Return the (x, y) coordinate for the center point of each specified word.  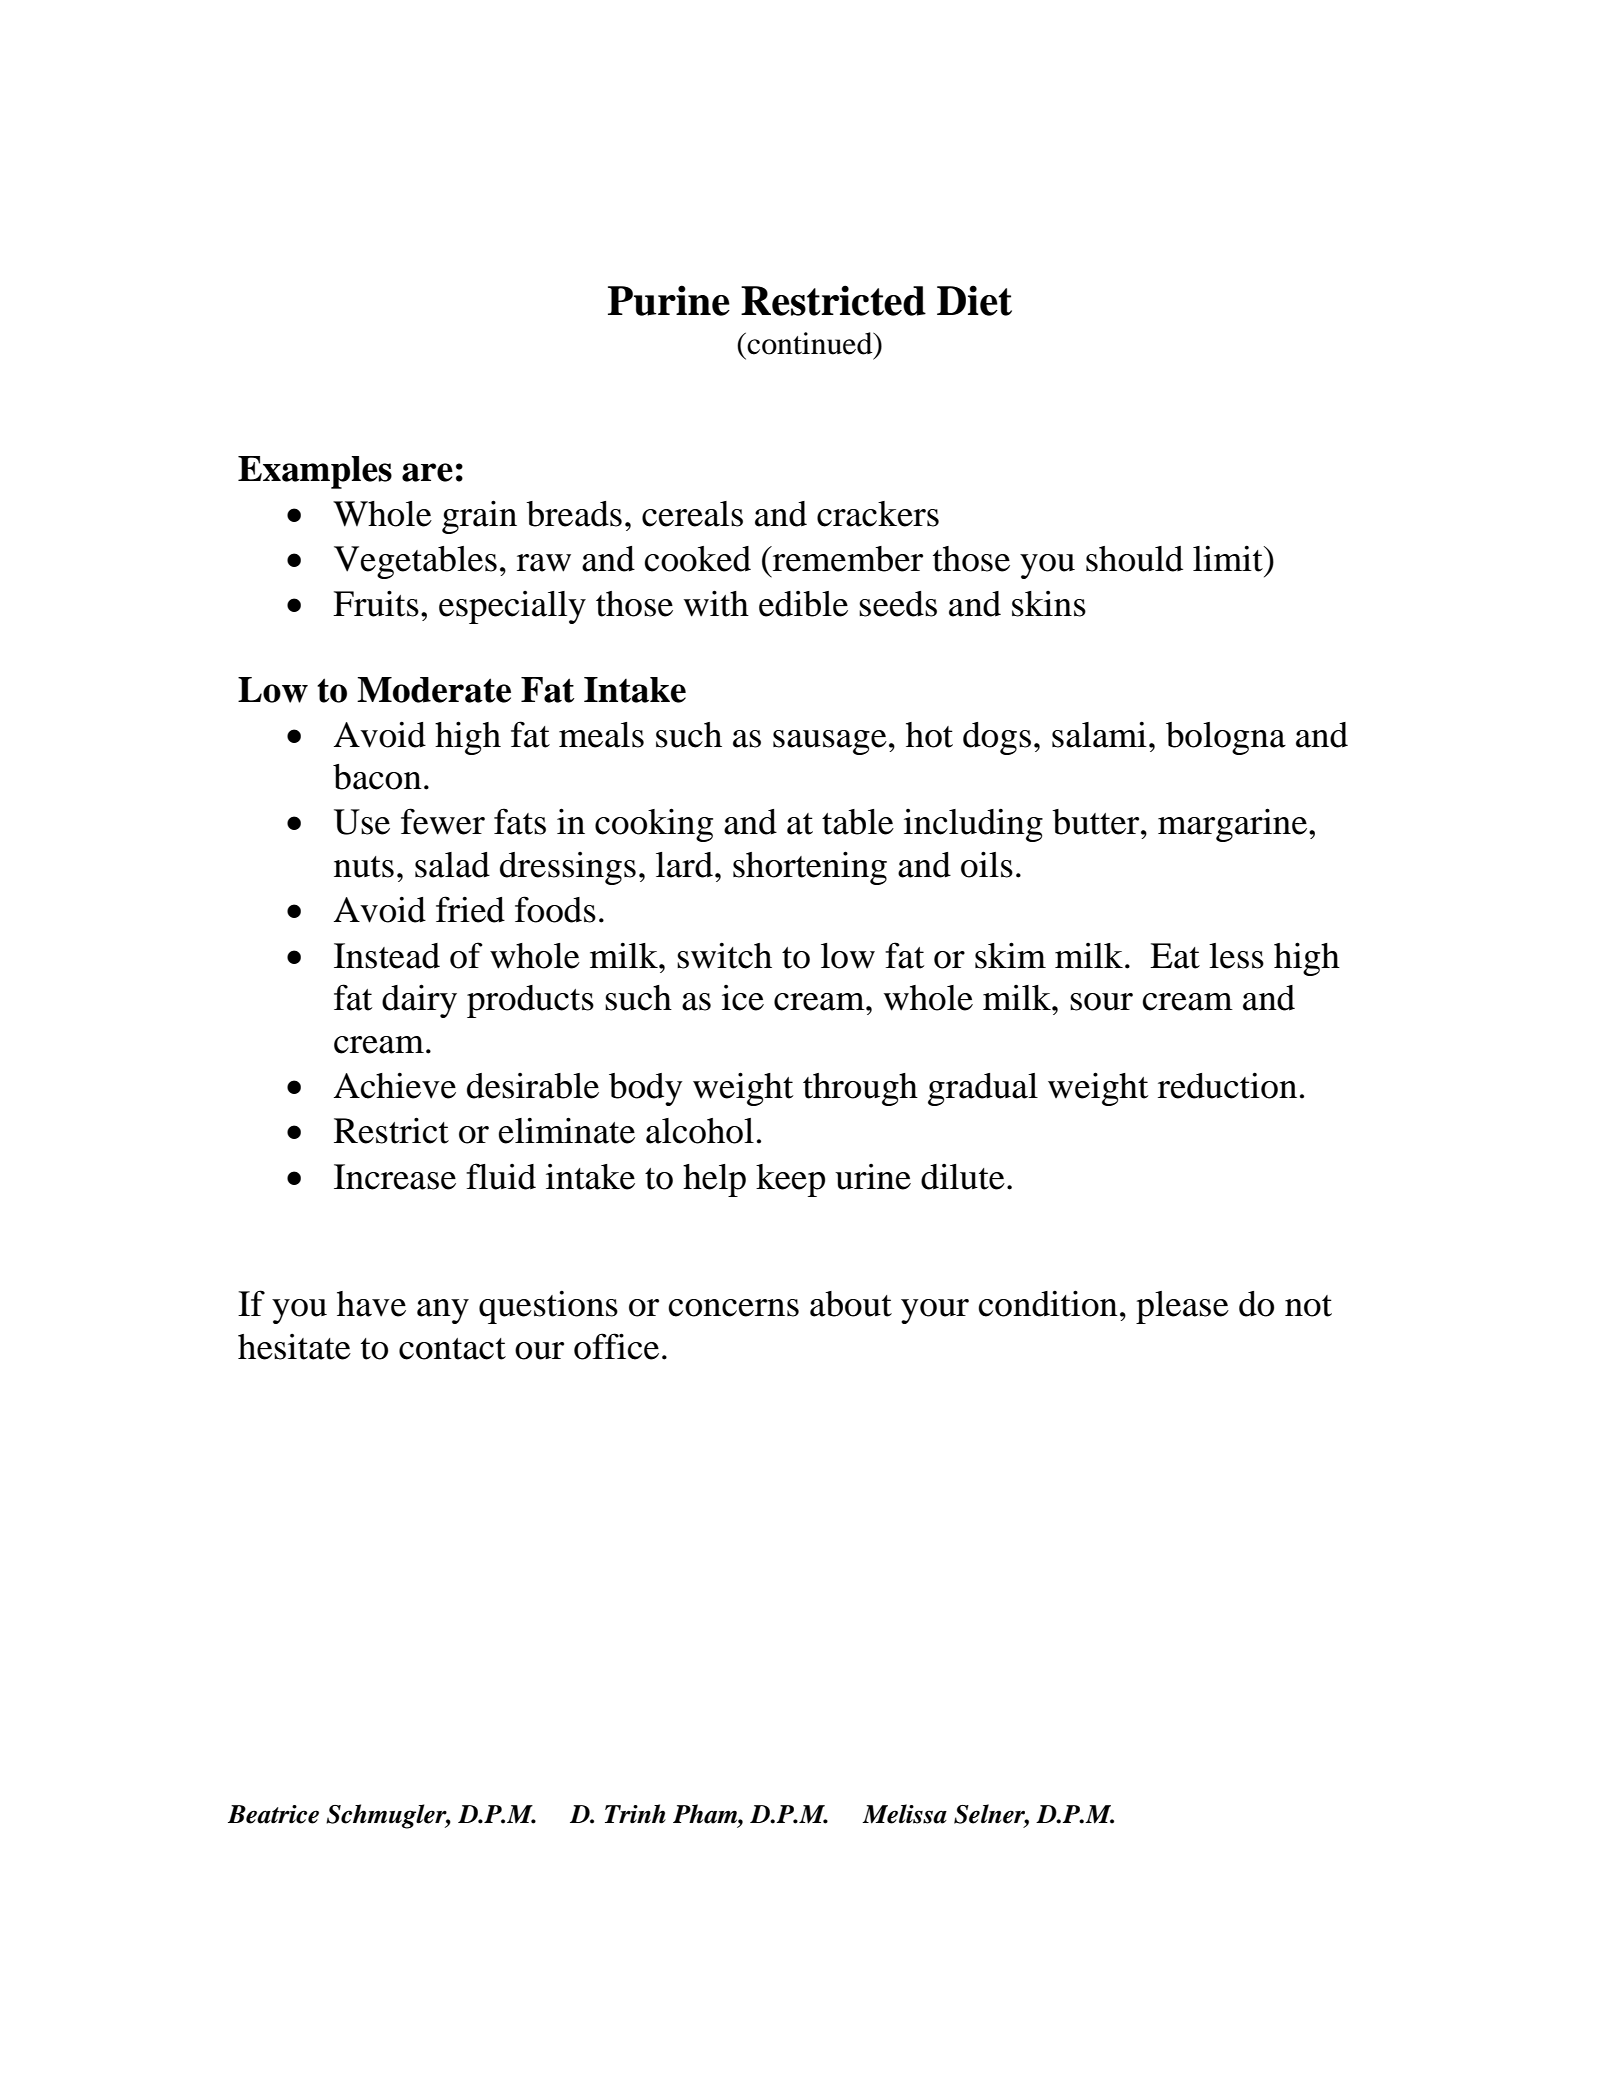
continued (811, 343)
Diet (974, 300)
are (427, 472)
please (1182, 1307)
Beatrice (273, 1814)
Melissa (904, 1814)
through (860, 1089)
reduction (1227, 1085)
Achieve (395, 1085)
